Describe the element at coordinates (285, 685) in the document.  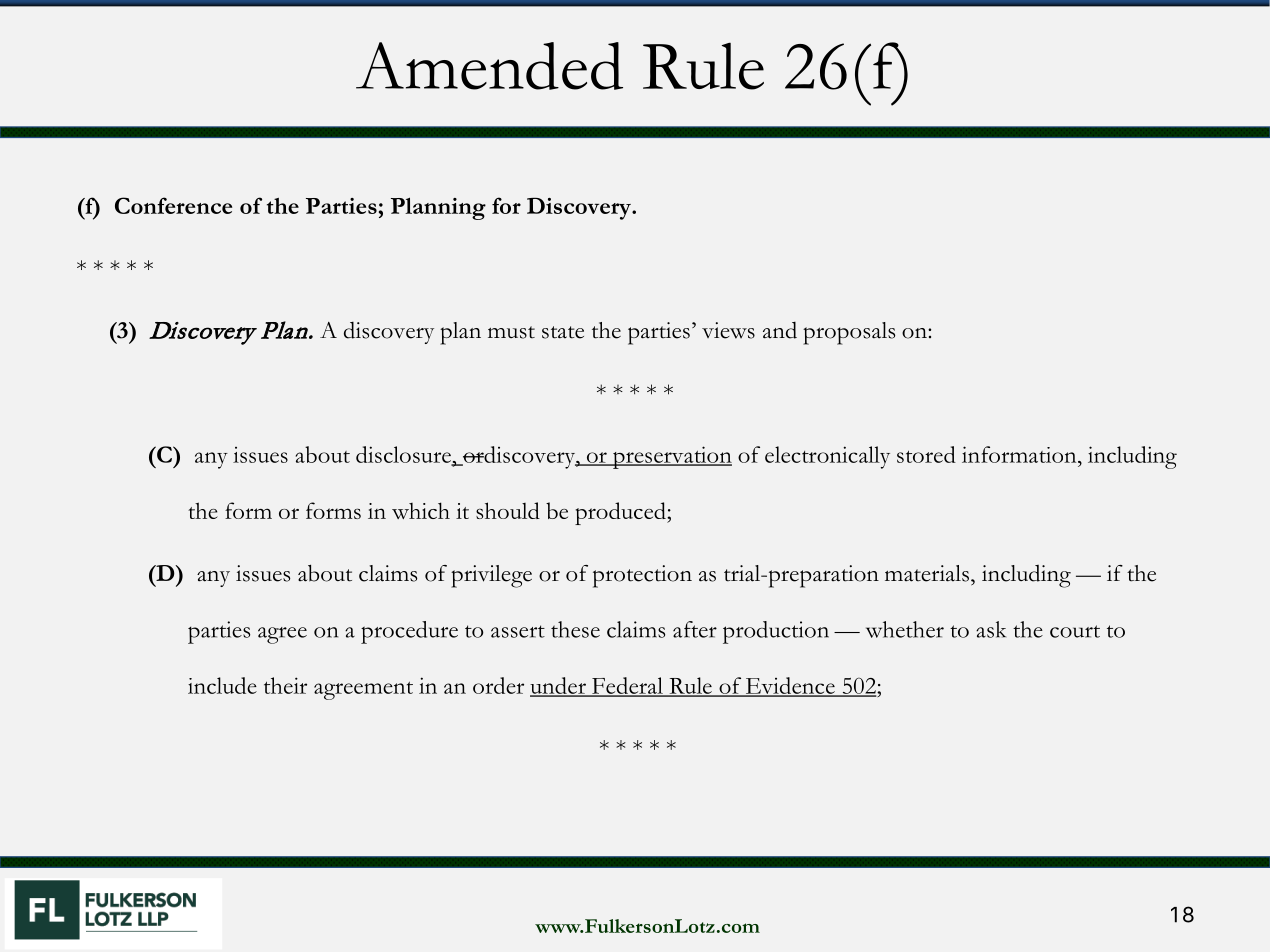
I see `their` at that location.
